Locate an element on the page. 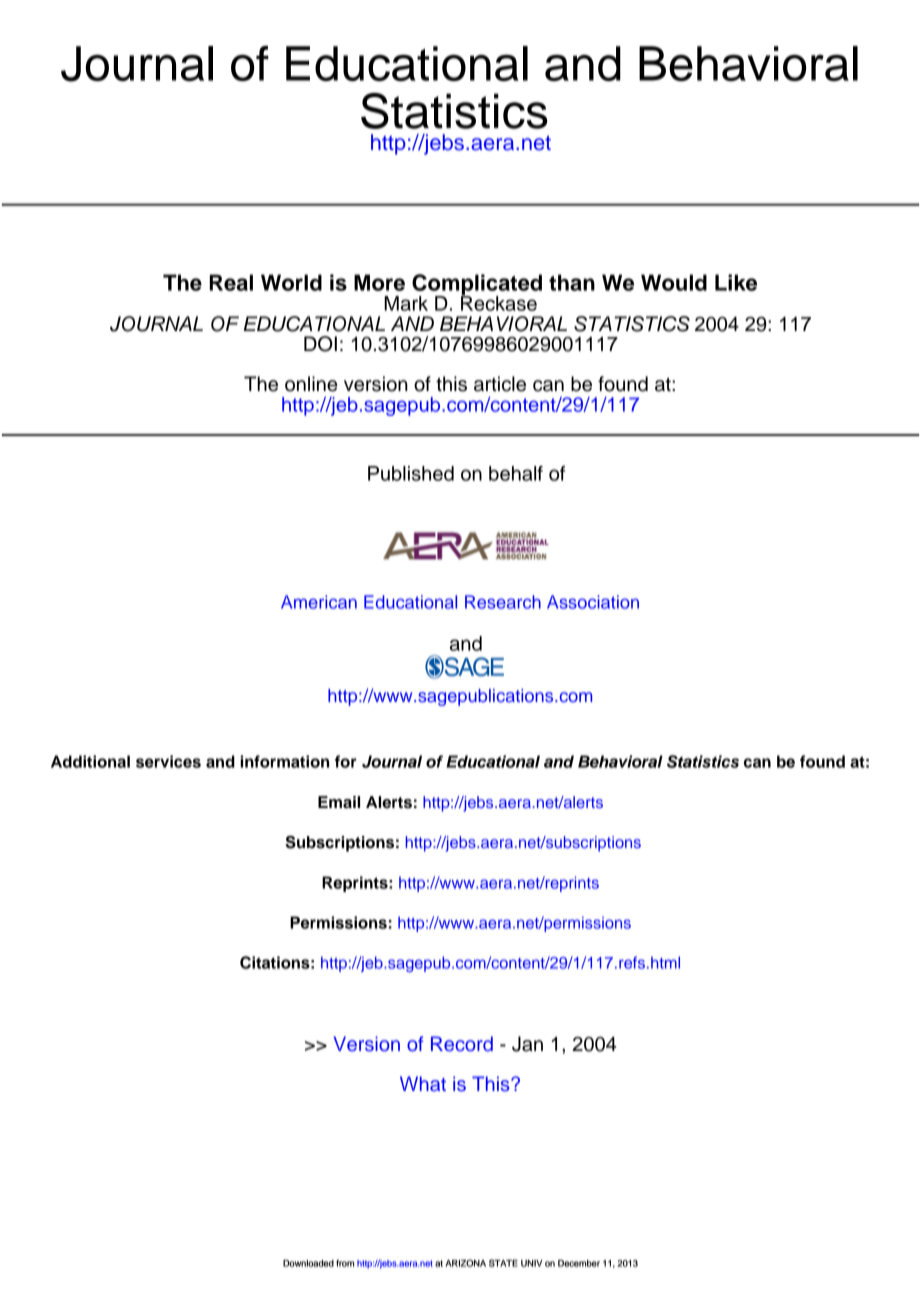 This page has height=1316, width=921. Downloaded is located at coordinates (308, 1263).
